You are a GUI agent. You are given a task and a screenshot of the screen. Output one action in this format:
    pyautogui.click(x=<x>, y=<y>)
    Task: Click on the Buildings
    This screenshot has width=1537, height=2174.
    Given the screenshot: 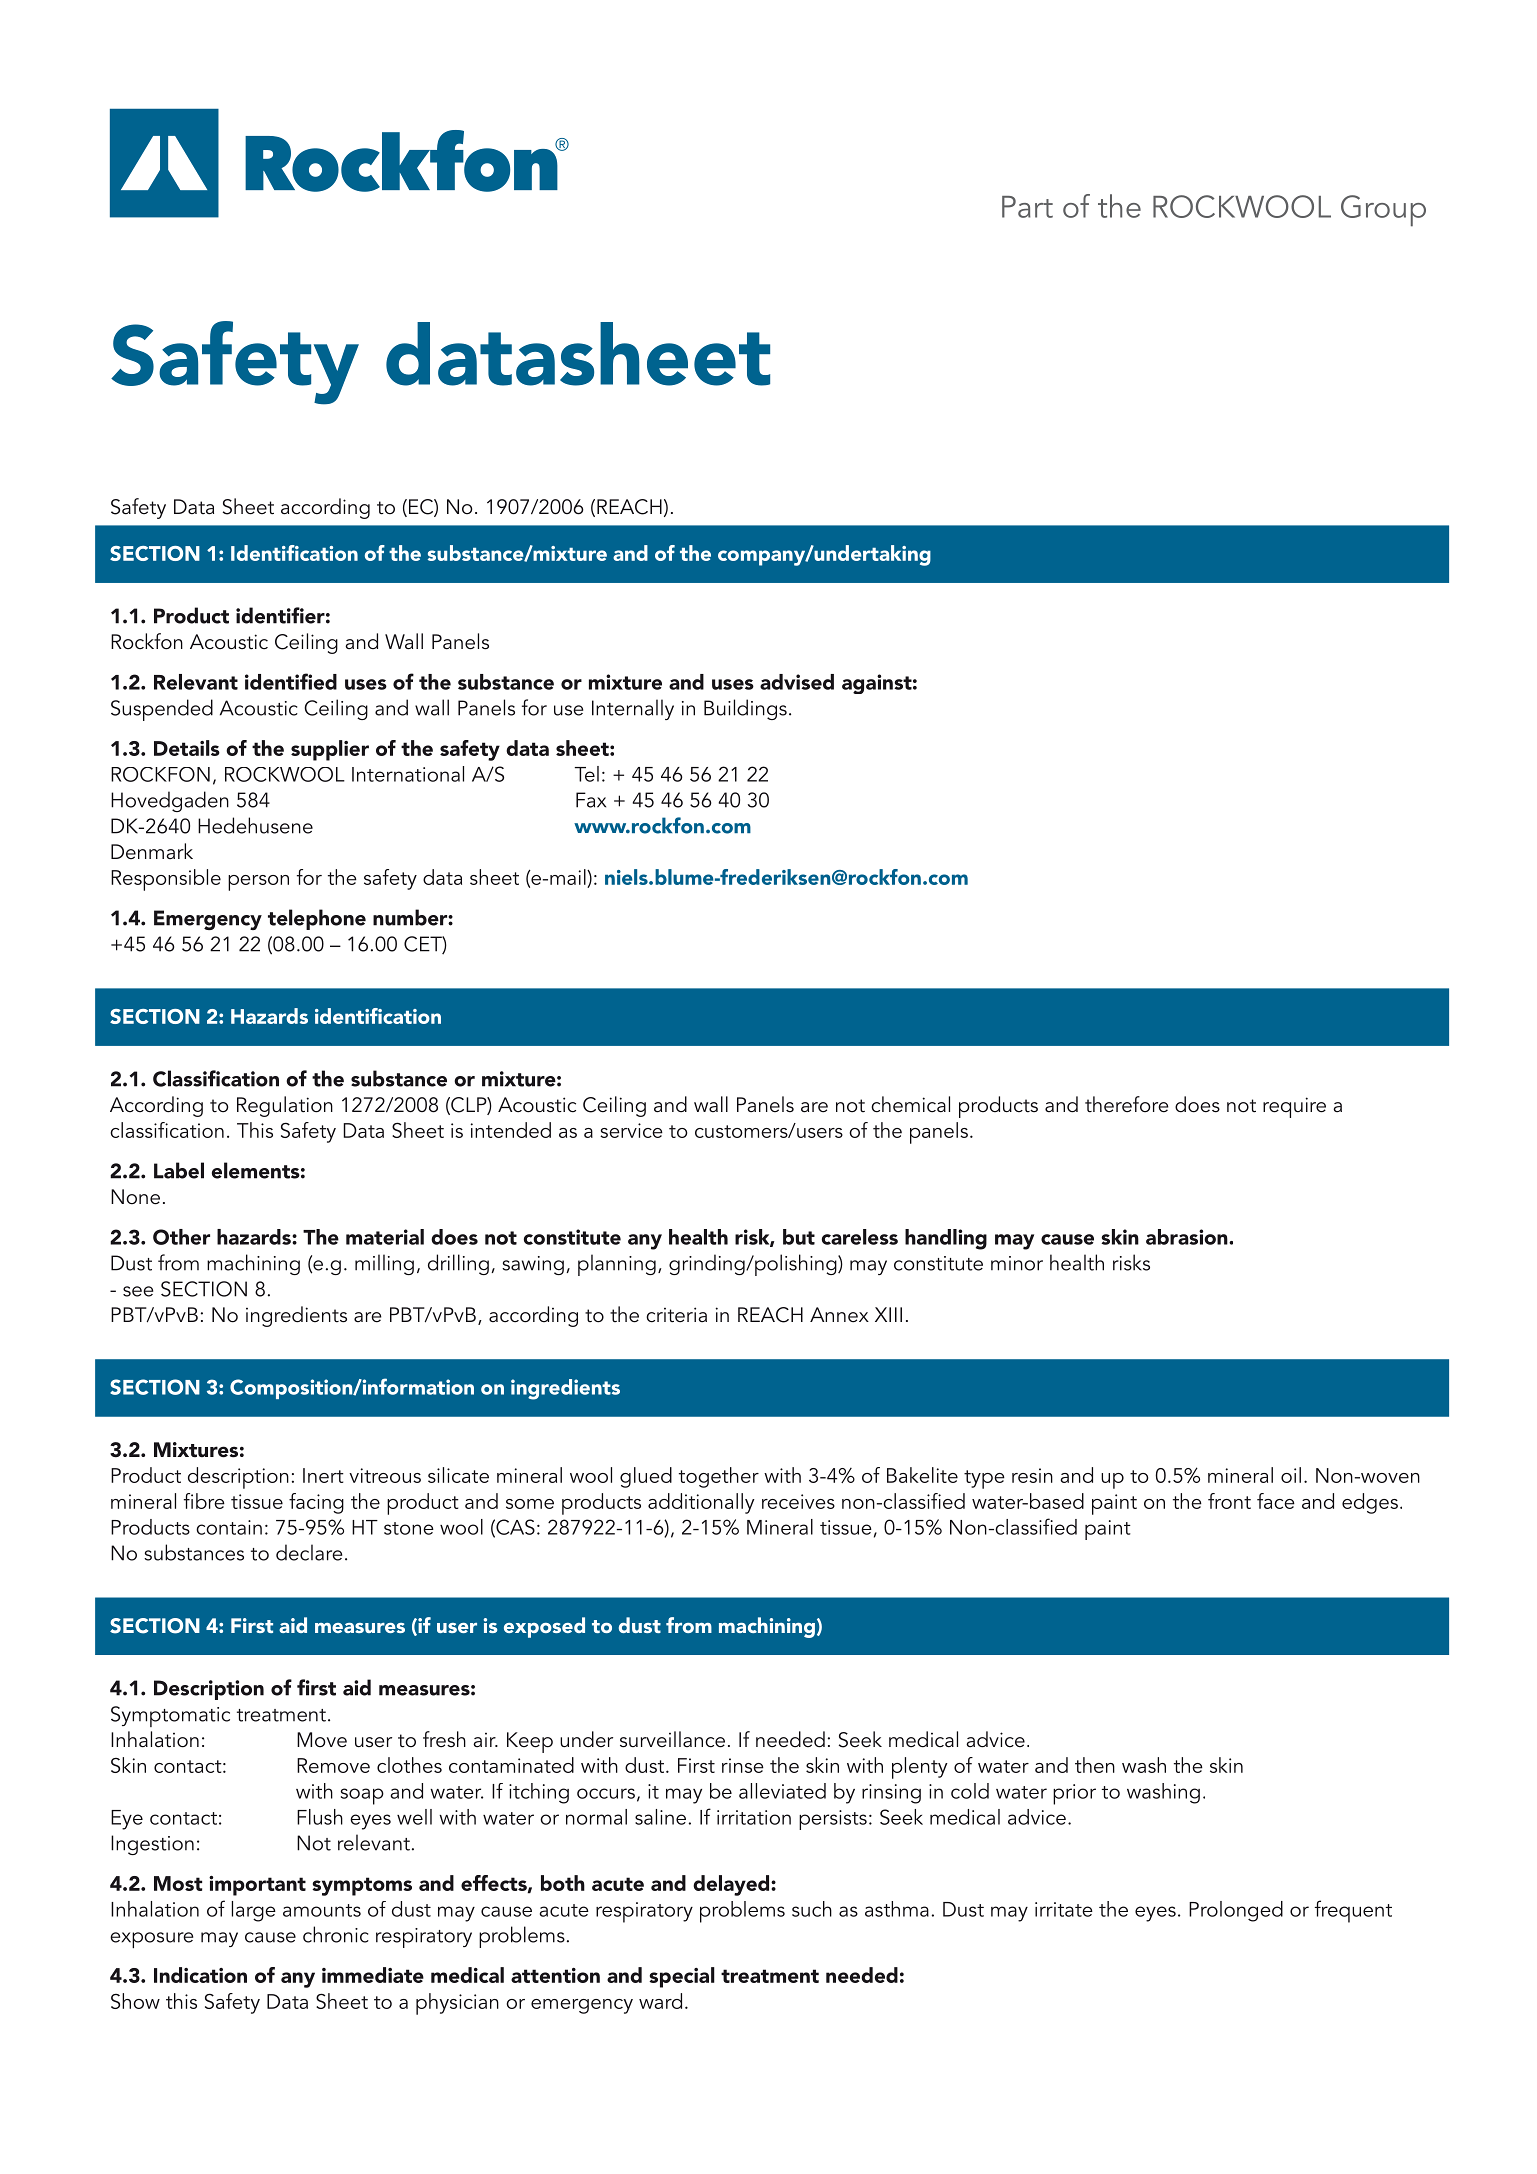 What is the action you would take?
    pyautogui.click(x=745, y=709)
